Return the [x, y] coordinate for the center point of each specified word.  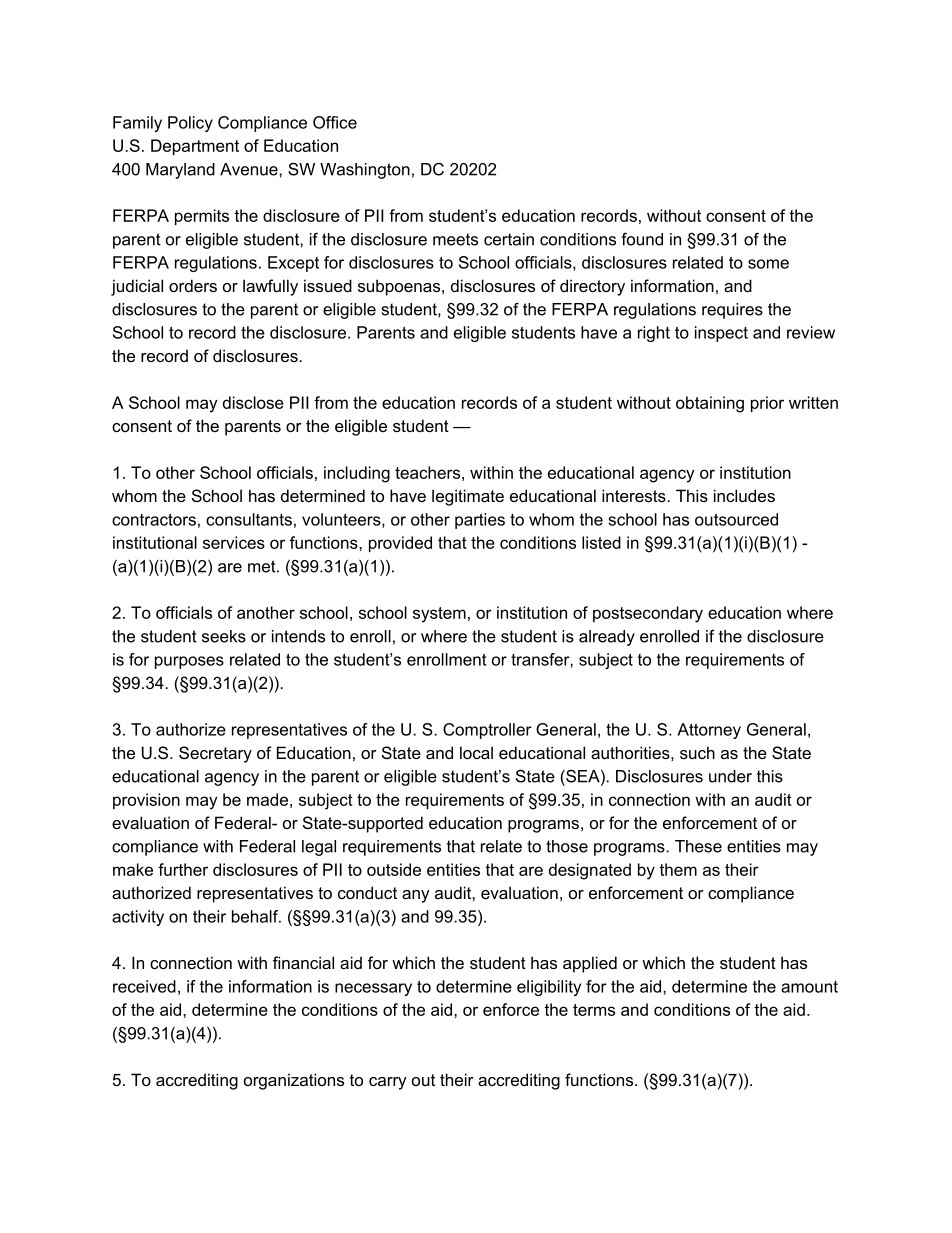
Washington [365, 171]
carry [388, 1083]
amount [809, 987]
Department [195, 147]
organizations [294, 1081]
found [642, 239]
